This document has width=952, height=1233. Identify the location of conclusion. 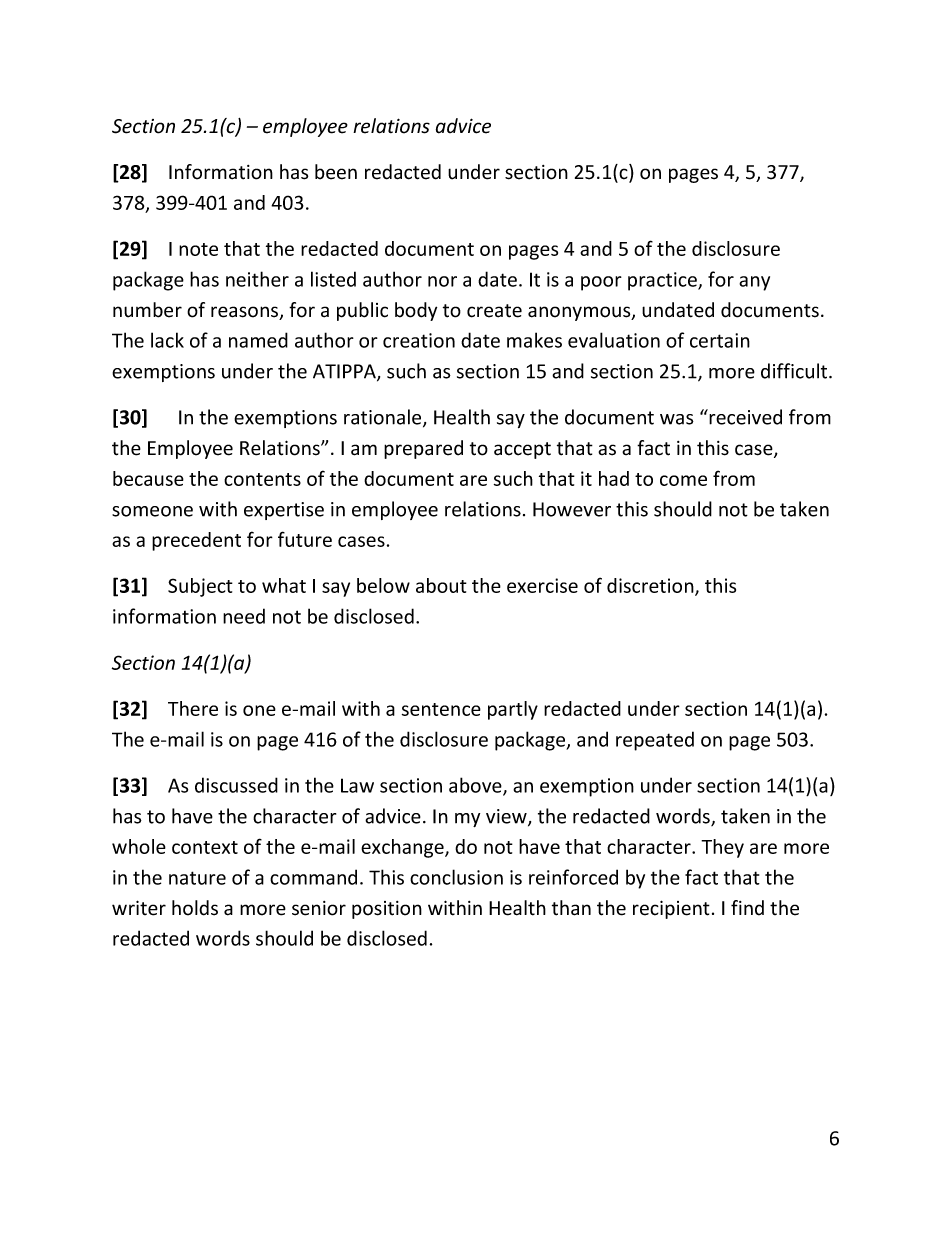
(456, 877).
